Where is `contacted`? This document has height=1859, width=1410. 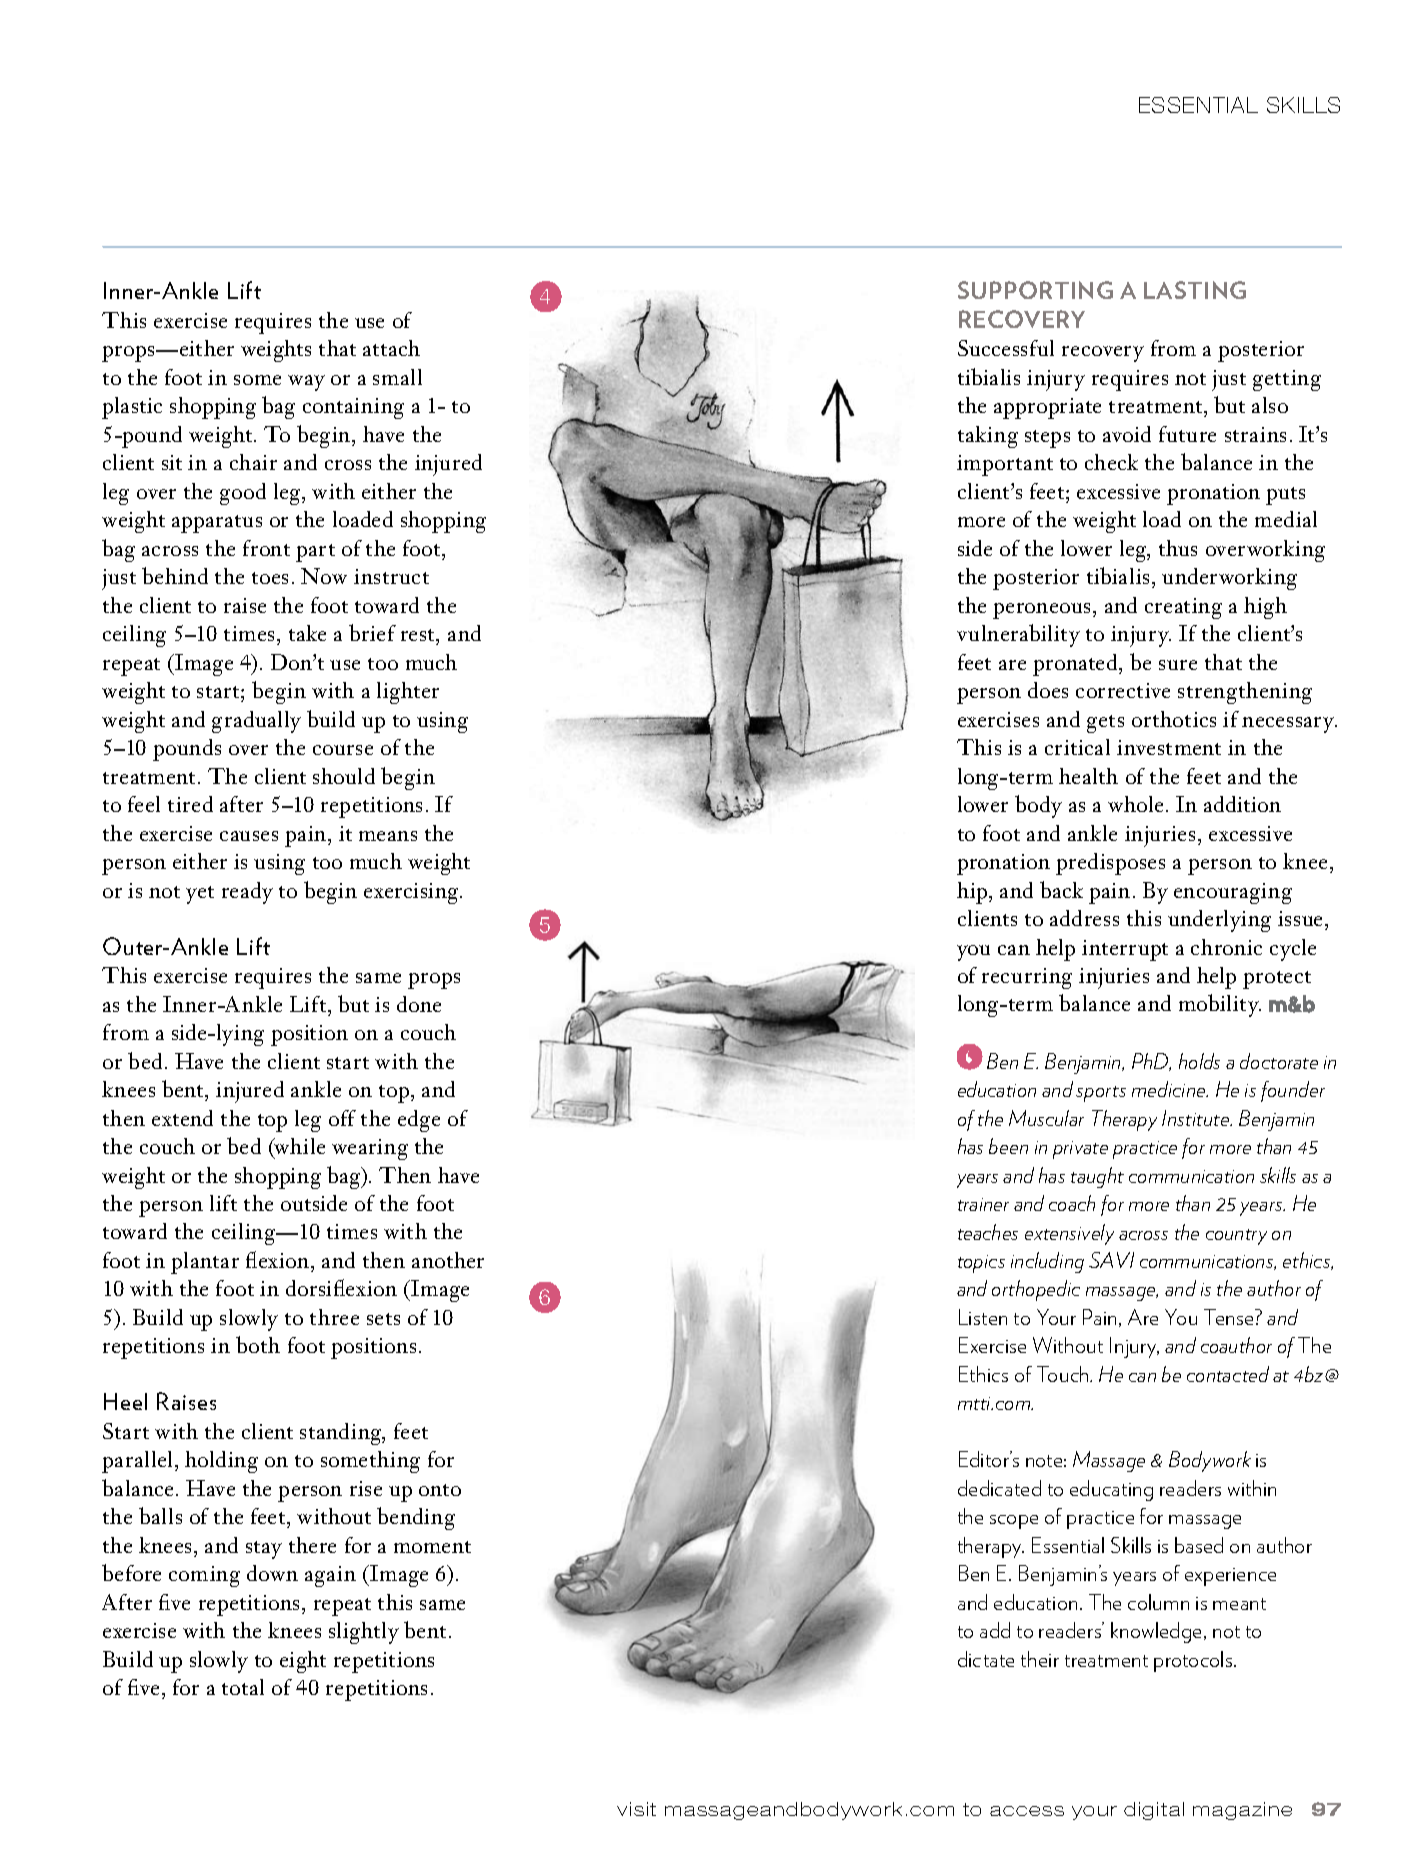 contacted is located at coordinates (1228, 1374).
